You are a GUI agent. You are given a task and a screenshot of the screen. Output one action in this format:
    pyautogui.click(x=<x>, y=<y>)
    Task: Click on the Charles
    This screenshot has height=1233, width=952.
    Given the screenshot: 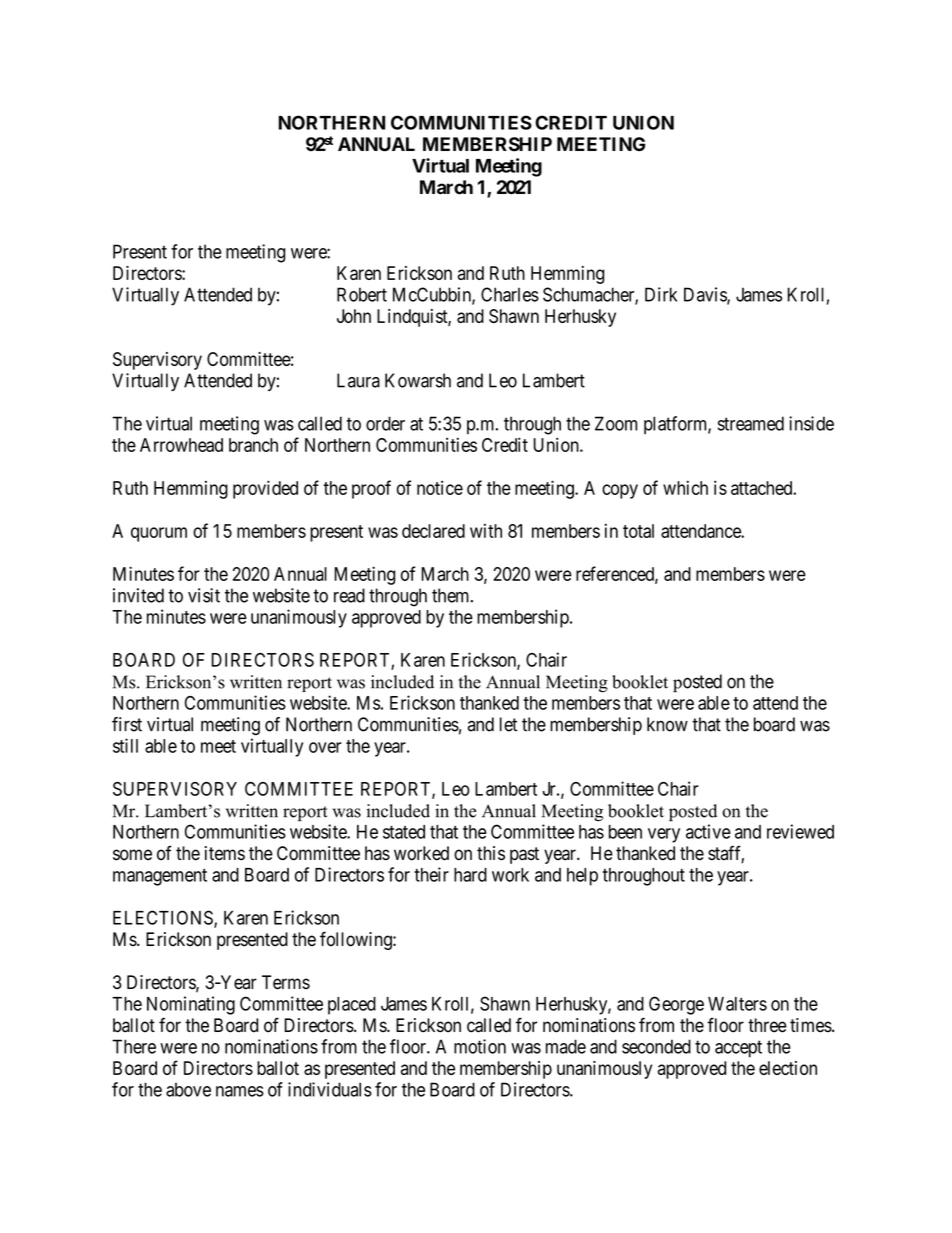 What is the action you would take?
    pyautogui.click(x=510, y=294)
